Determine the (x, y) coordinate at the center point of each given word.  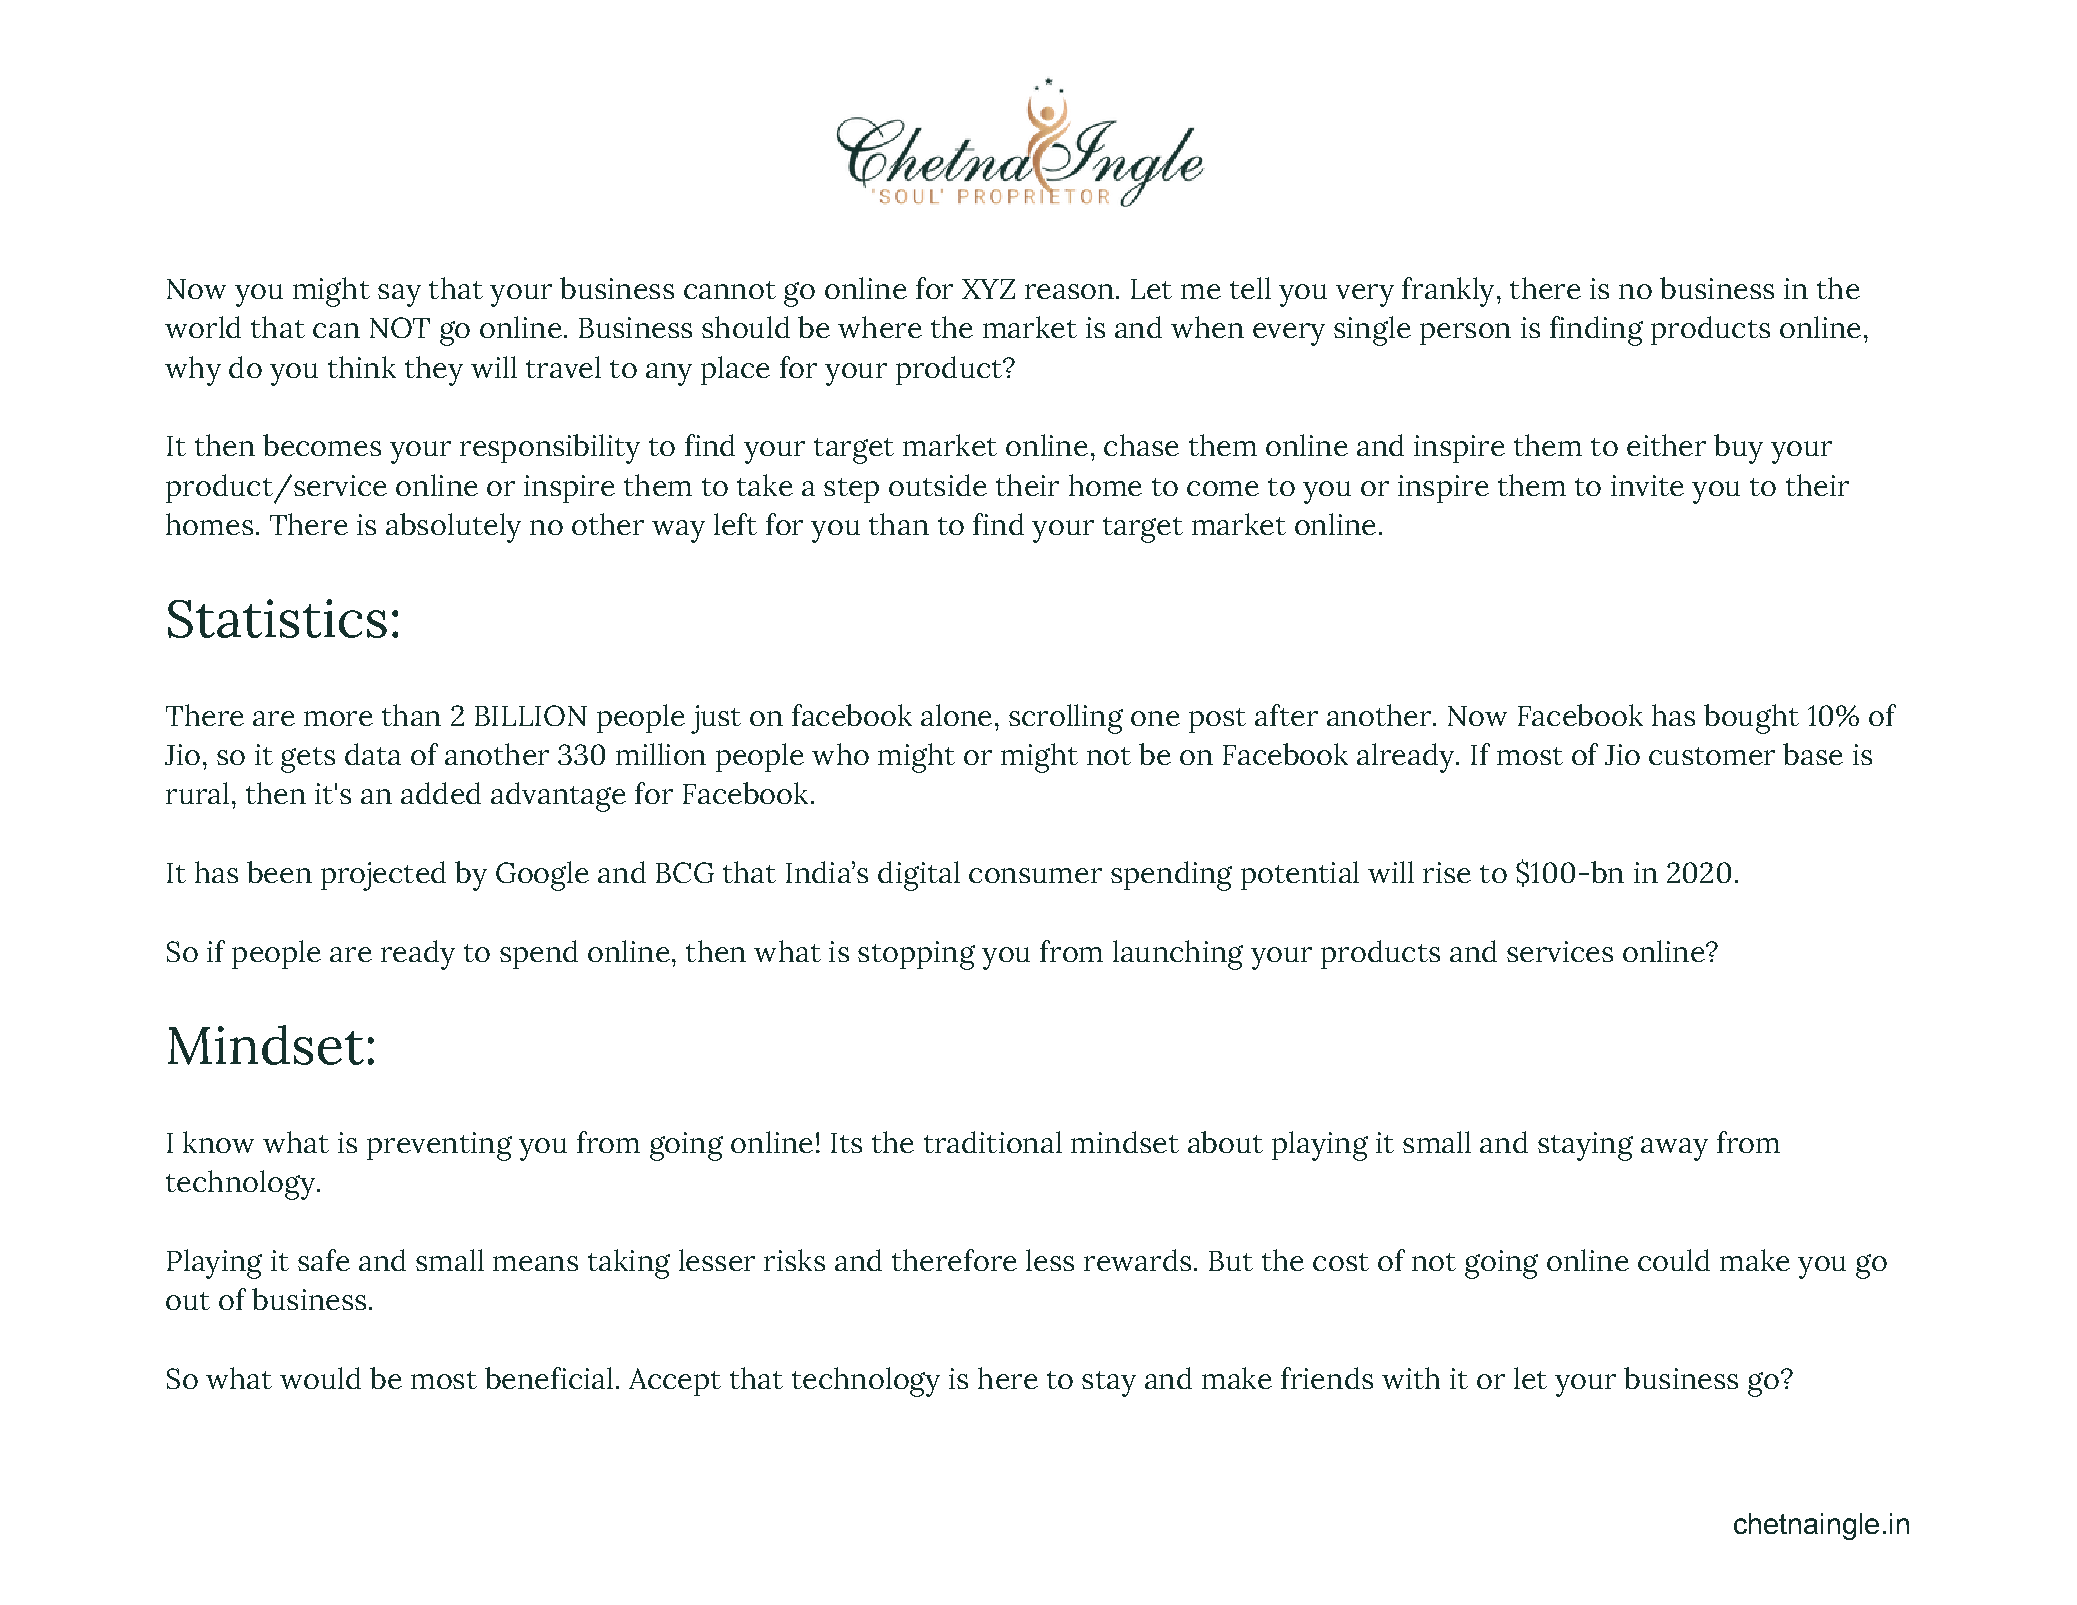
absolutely (453, 528)
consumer (1035, 875)
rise (1447, 872)
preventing (439, 1146)
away (1674, 1149)
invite (1647, 485)
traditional (993, 1142)
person (1465, 334)
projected (383, 876)
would (320, 1378)
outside (938, 485)
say (399, 295)
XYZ (988, 289)
